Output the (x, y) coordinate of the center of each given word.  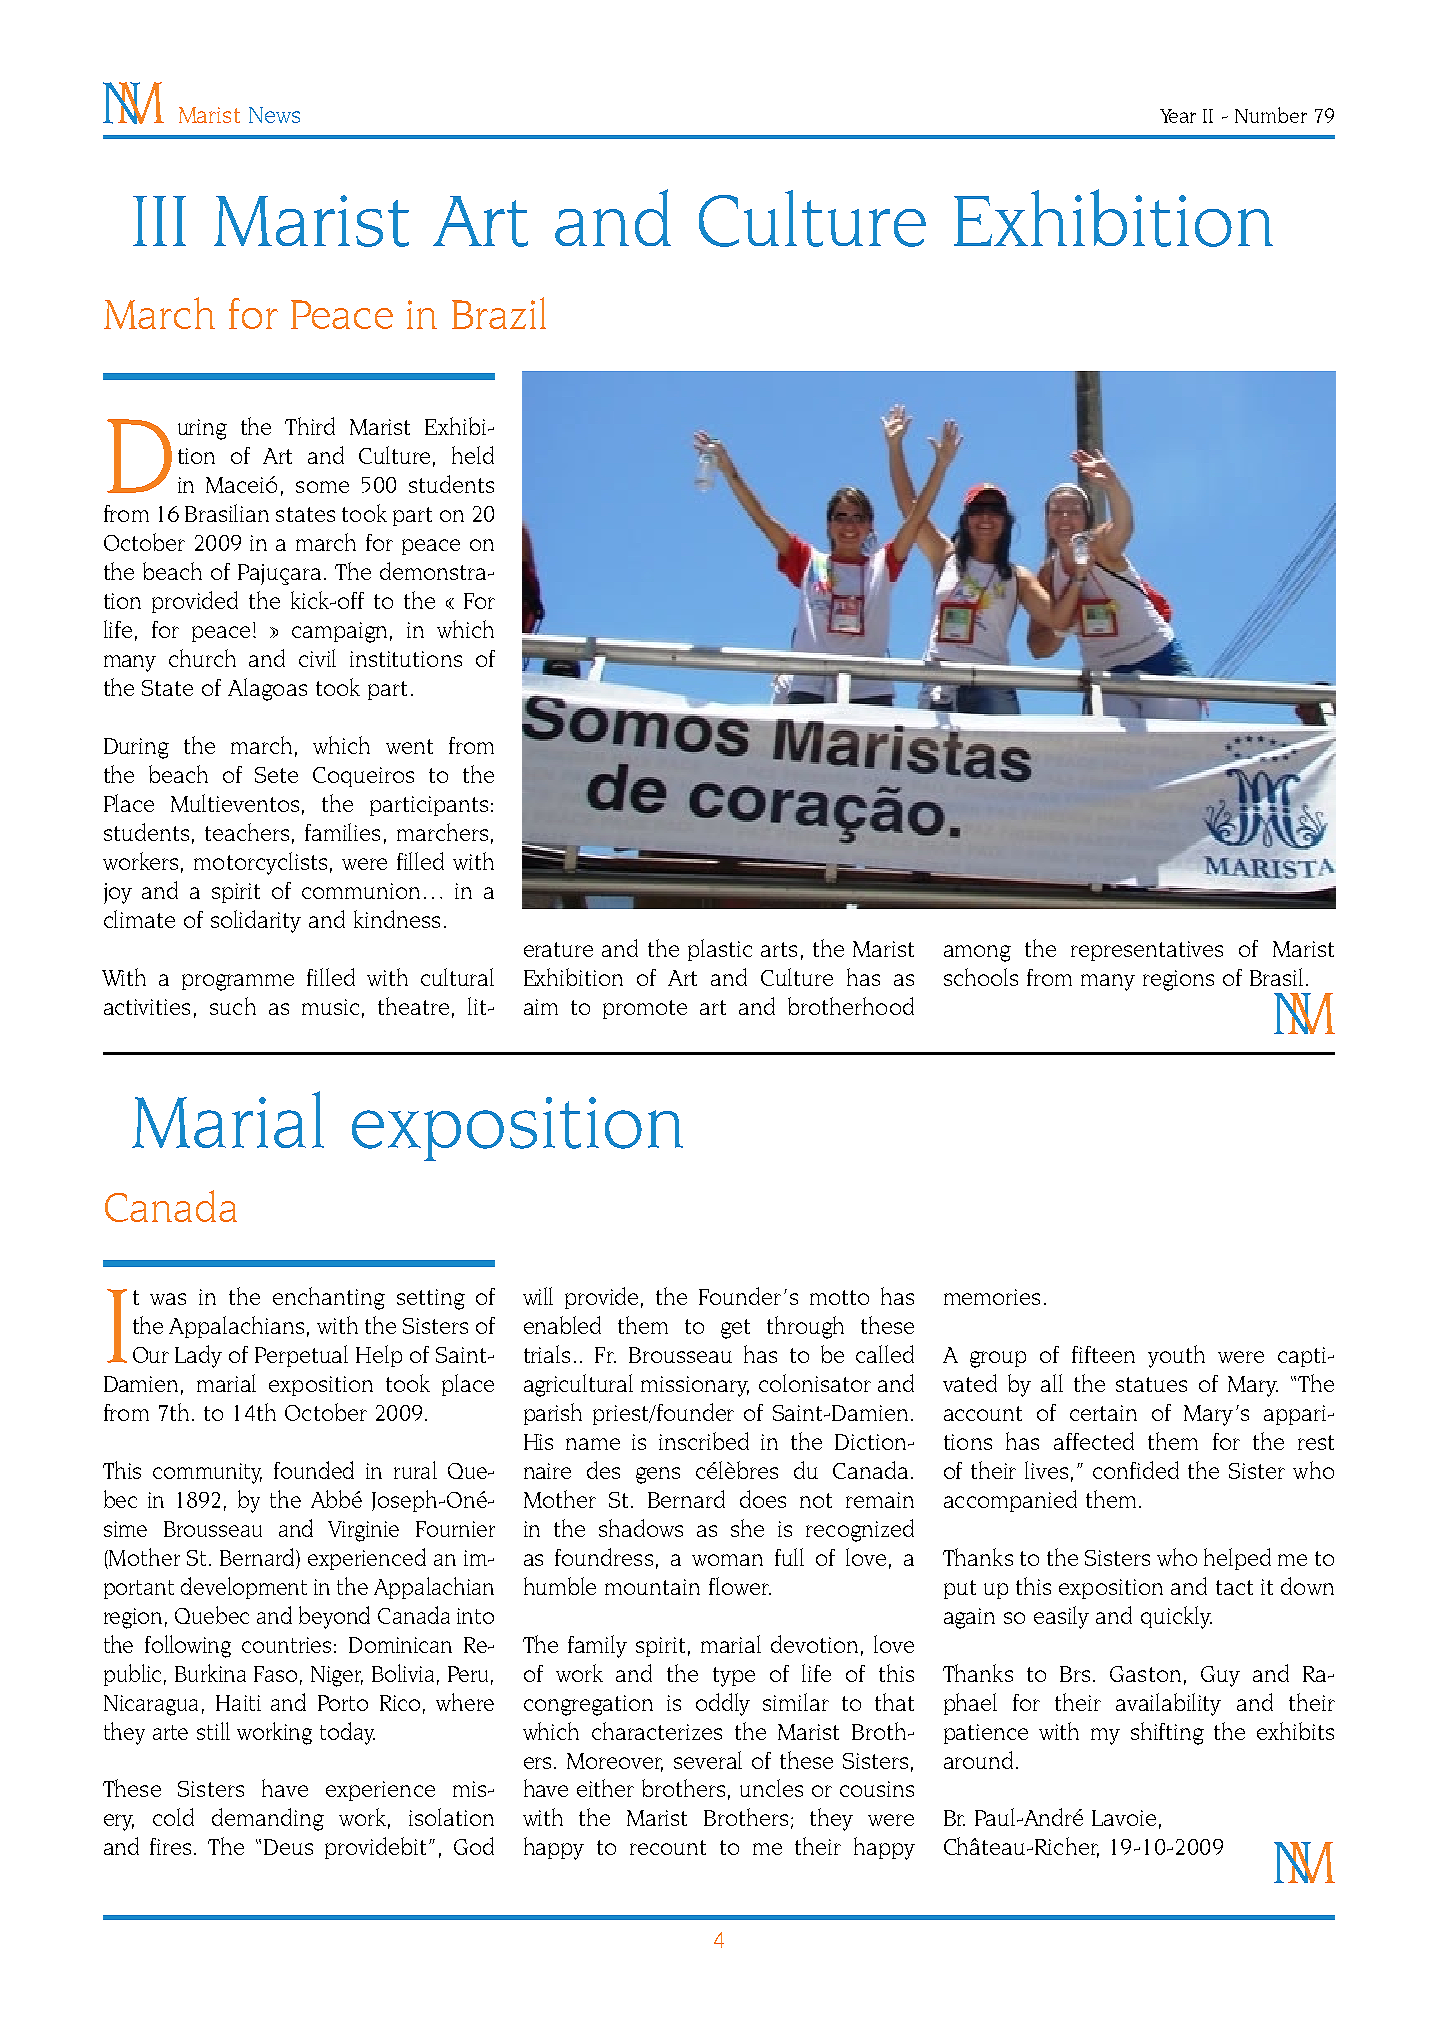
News (274, 115)
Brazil (499, 313)
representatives (1147, 951)
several (708, 1760)
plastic (720, 950)
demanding (268, 1819)
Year (1178, 116)
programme (238, 982)
